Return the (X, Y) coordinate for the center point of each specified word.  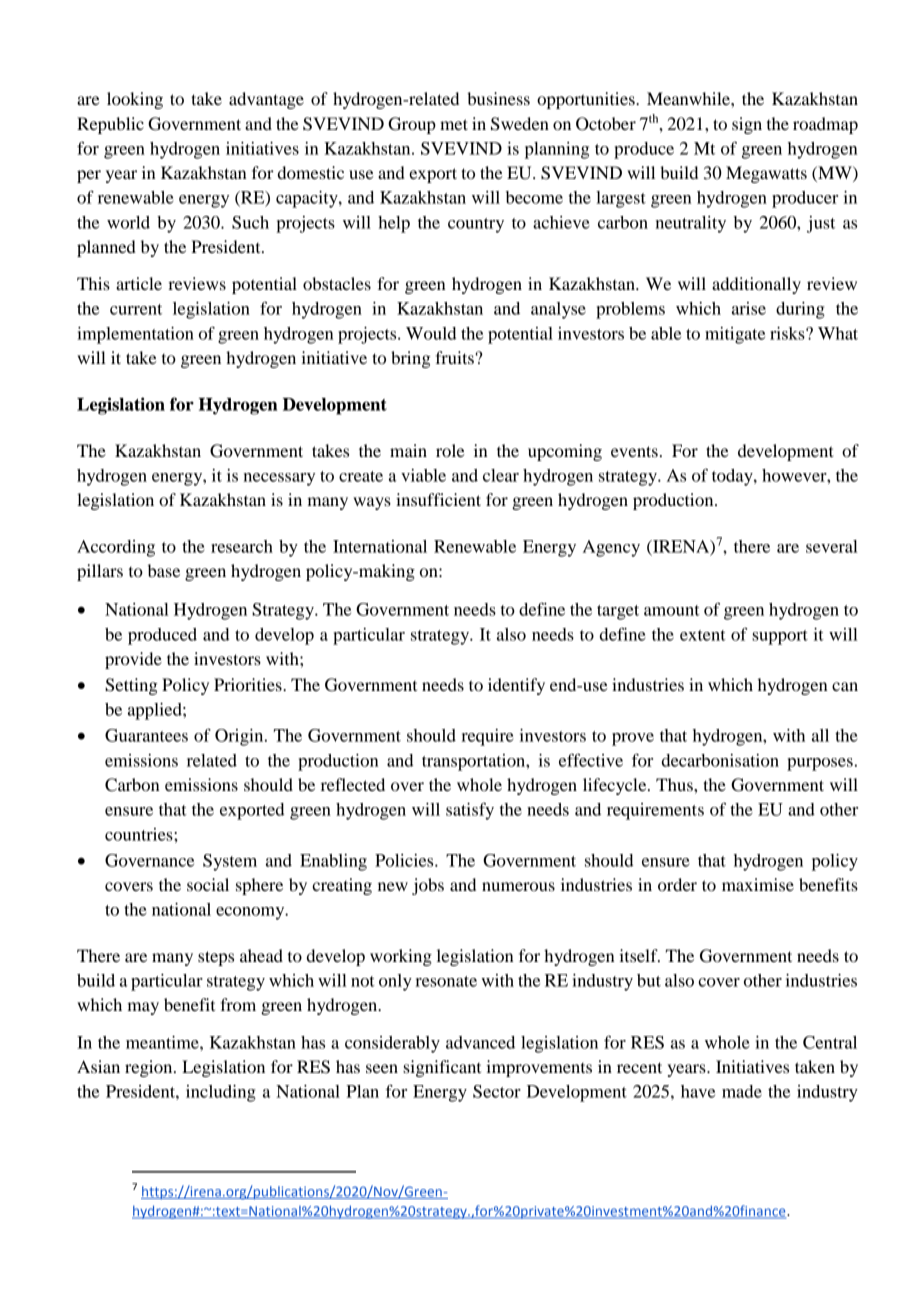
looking (135, 100)
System (230, 862)
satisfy (470, 811)
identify (516, 686)
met (454, 124)
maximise (758, 884)
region (150, 1068)
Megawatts (766, 174)
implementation (135, 335)
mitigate (735, 335)
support (780, 637)
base (164, 570)
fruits (456, 357)
